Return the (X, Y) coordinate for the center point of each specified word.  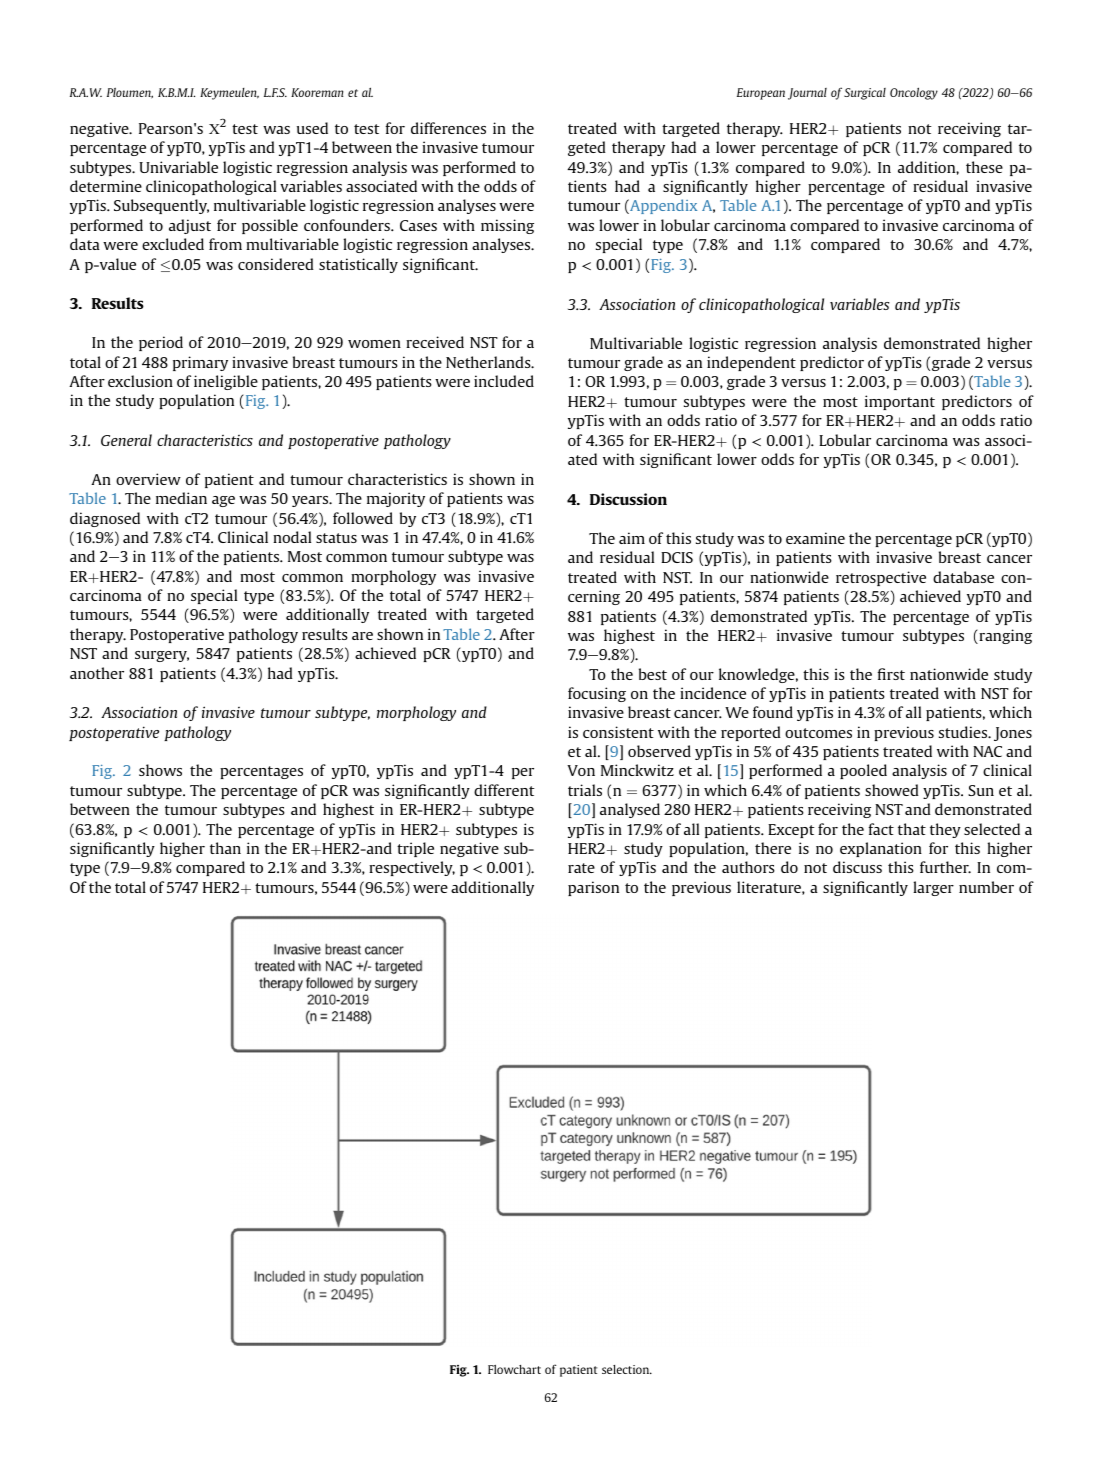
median (181, 498)
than (225, 848)
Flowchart (514, 1369)
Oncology (914, 93)
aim (632, 538)
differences (448, 128)
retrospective (881, 578)
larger (933, 888)
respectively (412, 868)
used (312, 128)
